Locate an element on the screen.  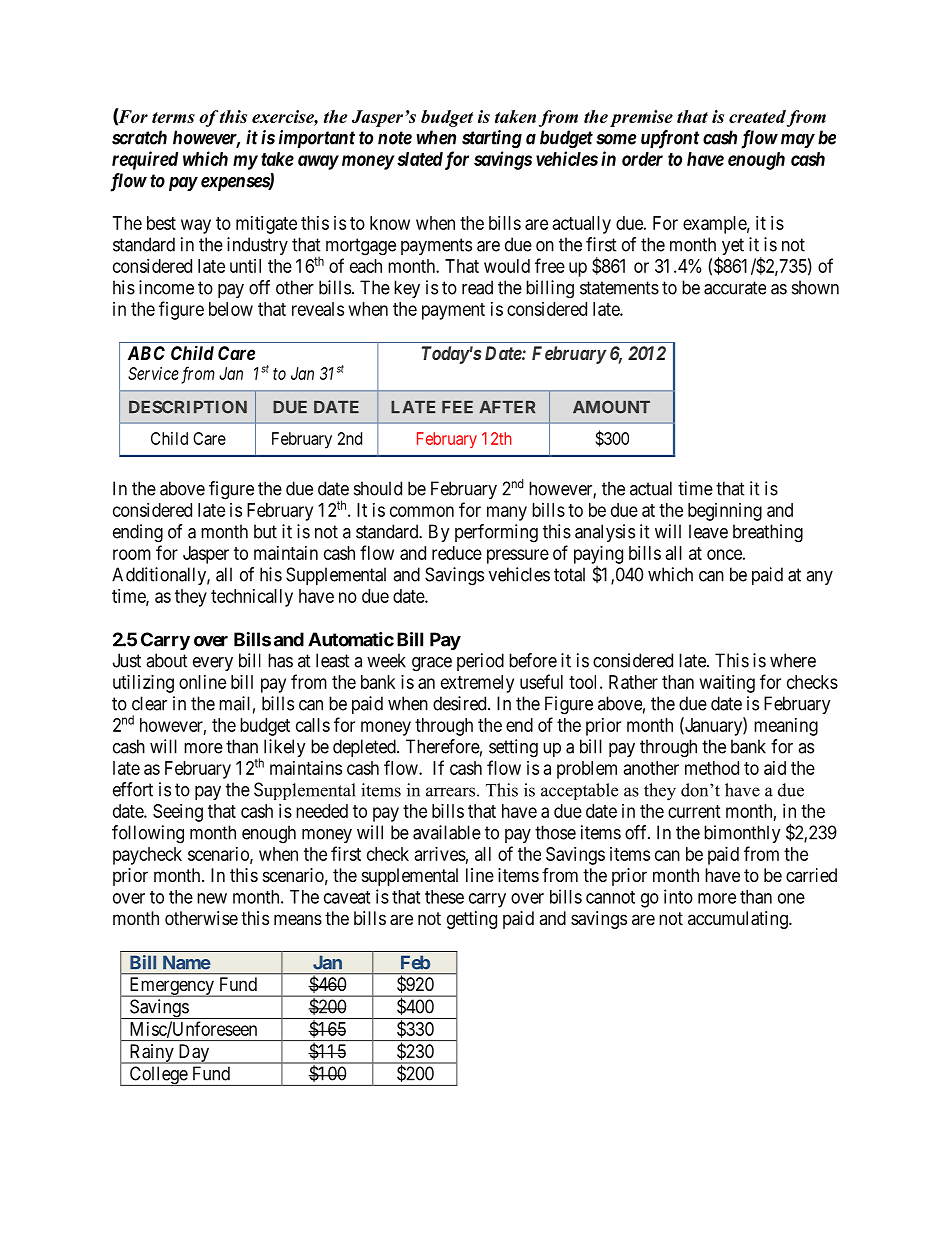
Service is located at coordinates (153, 373).
